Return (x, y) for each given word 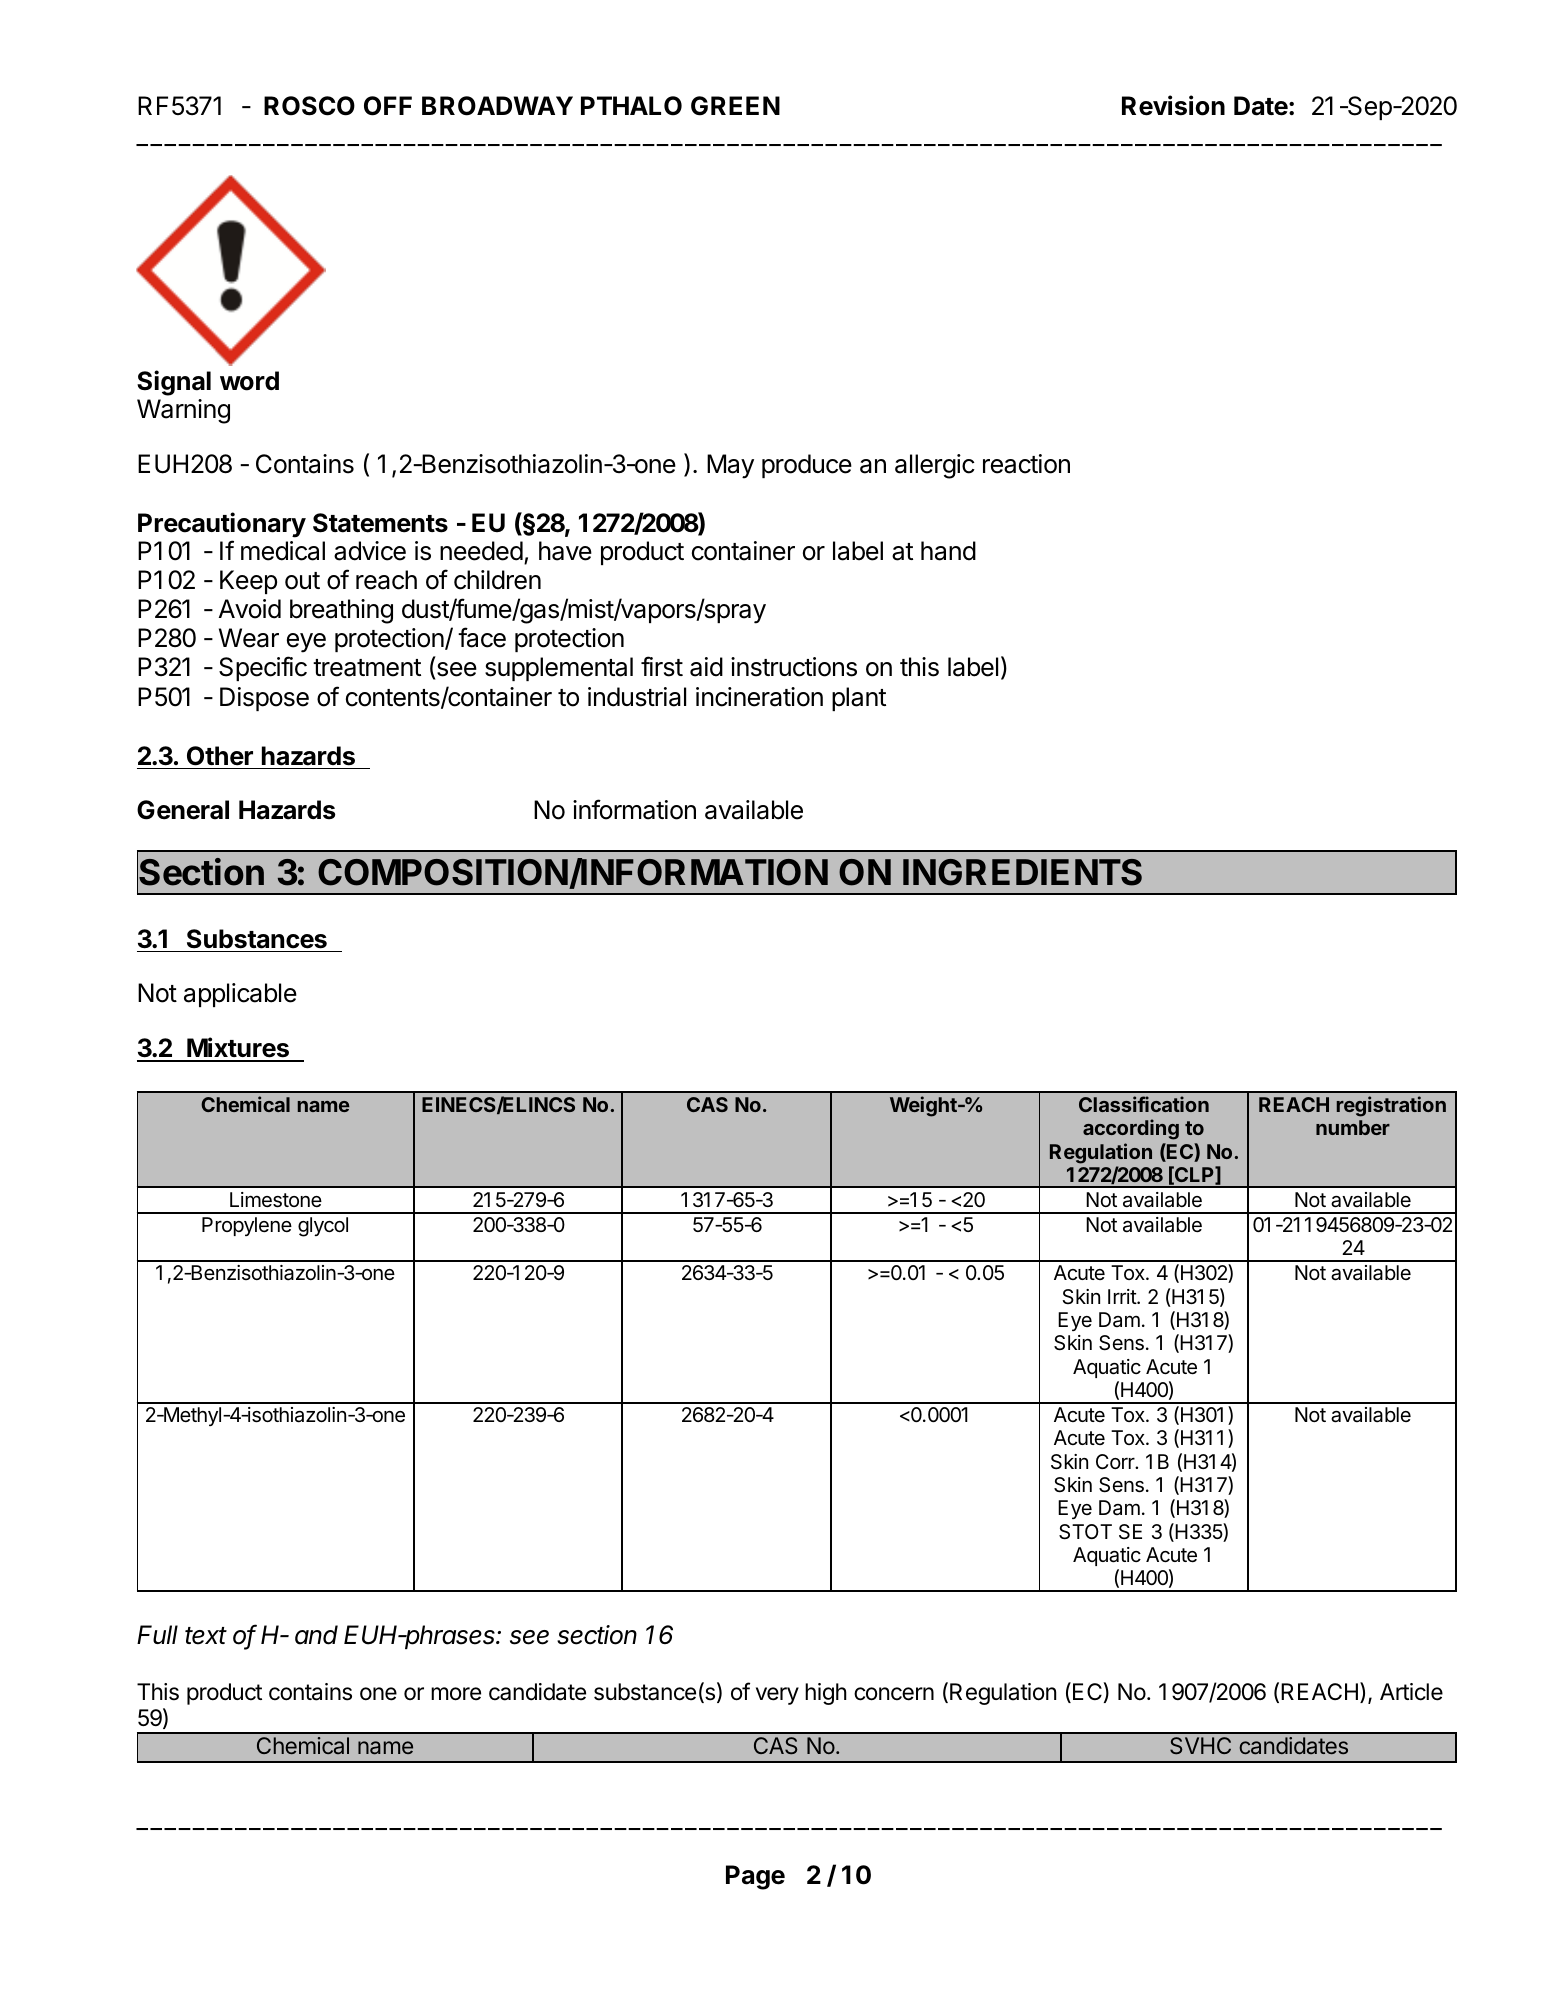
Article (1411, 1692)
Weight (924, 1106)
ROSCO (309, 106)
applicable (240, 995)
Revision (1173, 105)
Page (755, 1877)
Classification (1144, 1104)
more (456, 1694)
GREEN (735, 106)
